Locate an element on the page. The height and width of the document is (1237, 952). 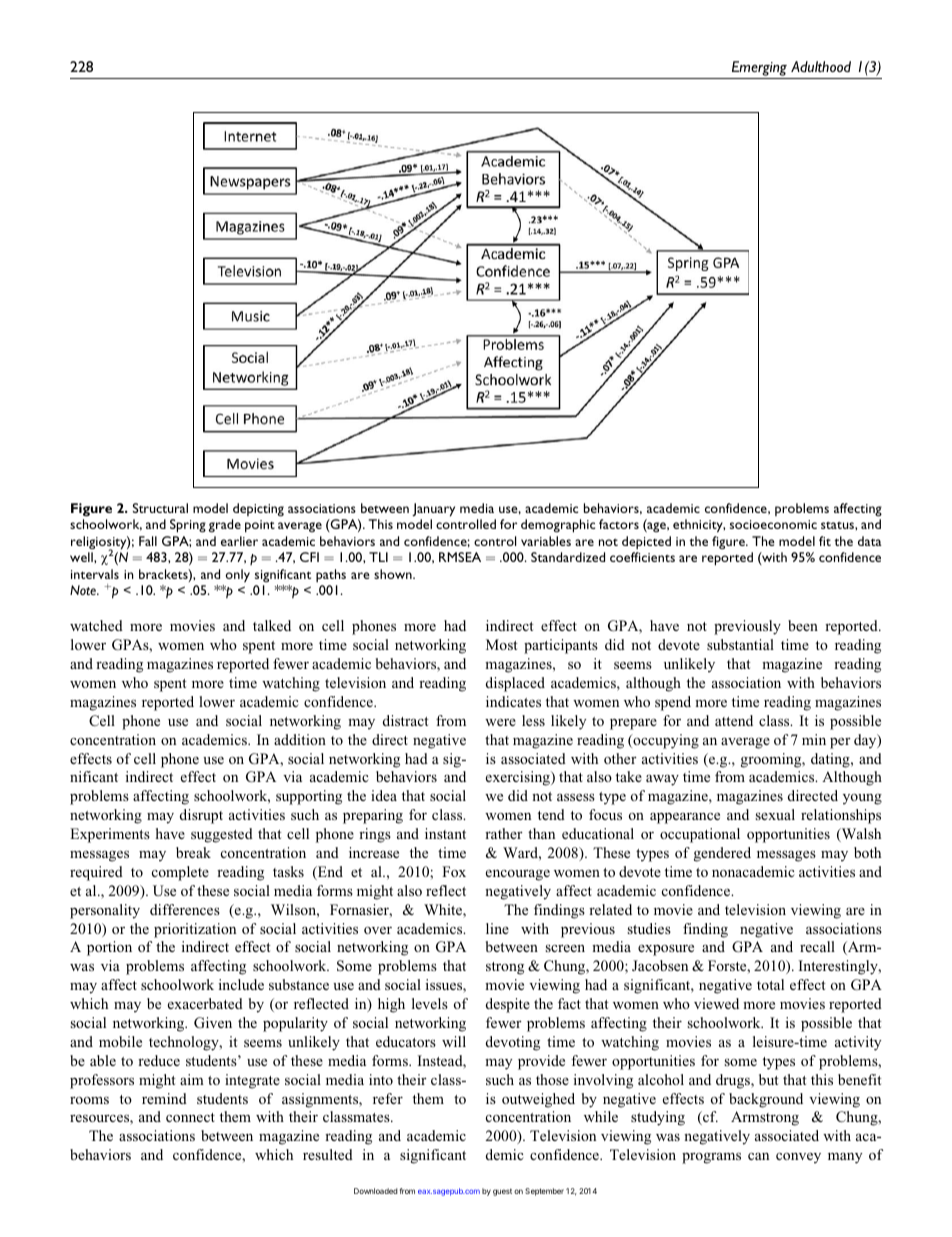
differences is located at coordinates (185, 909).
